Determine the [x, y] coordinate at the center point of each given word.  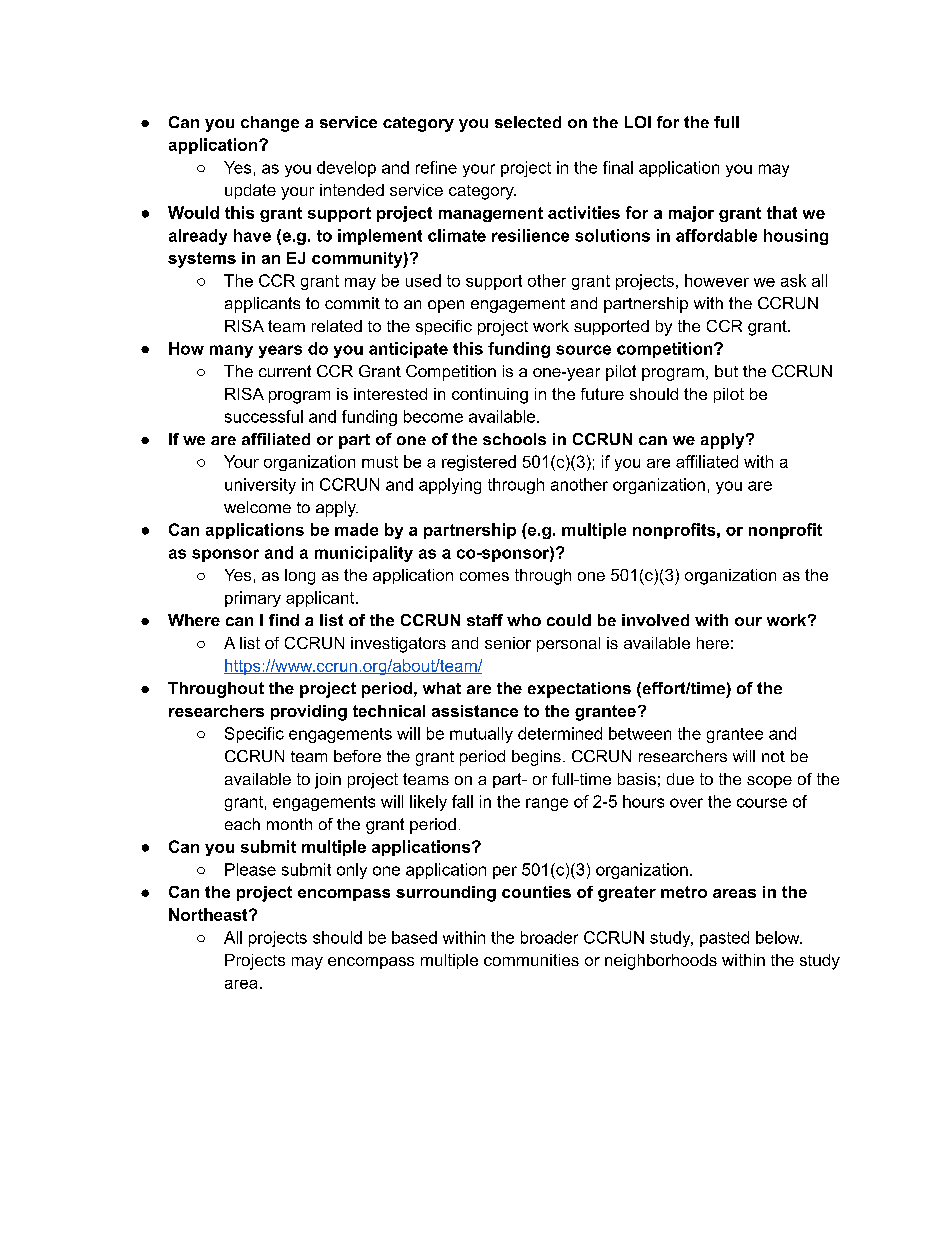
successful [264, 416]
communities [531, 960]
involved [655, 620]
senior [508, 643]
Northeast [209, 914]
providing [309, 713]
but [726, 371]
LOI [638, 122]
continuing [490, 396]
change [270, 124]
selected [528, 122]
